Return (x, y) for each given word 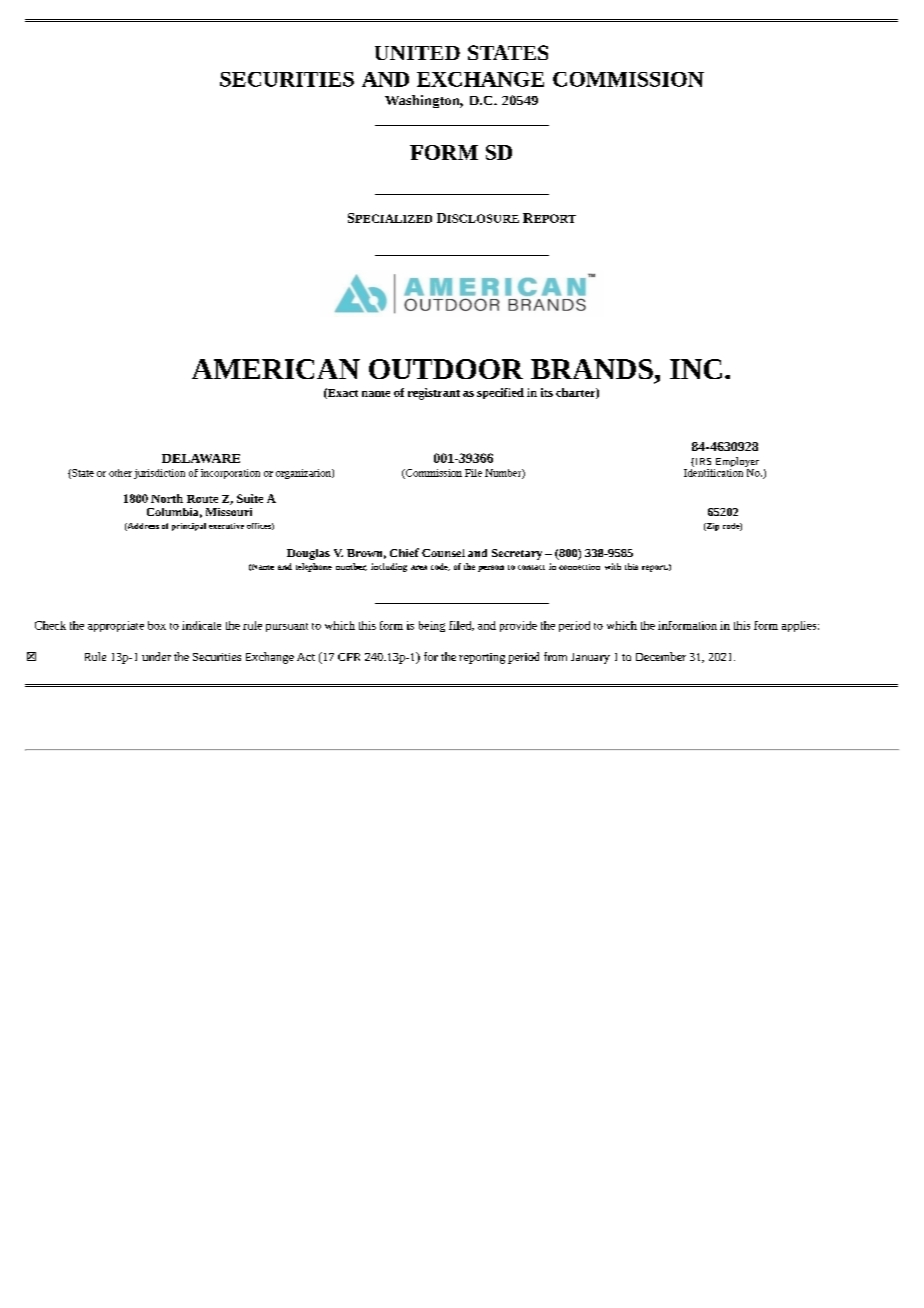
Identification (715, 471)
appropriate (116, 626)
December (661, 656)
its (547, 392)
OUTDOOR (446, 369)
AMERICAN (276, 369)
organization (304, 474)
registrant (434, 394)
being (432, 626)
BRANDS (592, 369)
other (120, 473)
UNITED (417, 53)
